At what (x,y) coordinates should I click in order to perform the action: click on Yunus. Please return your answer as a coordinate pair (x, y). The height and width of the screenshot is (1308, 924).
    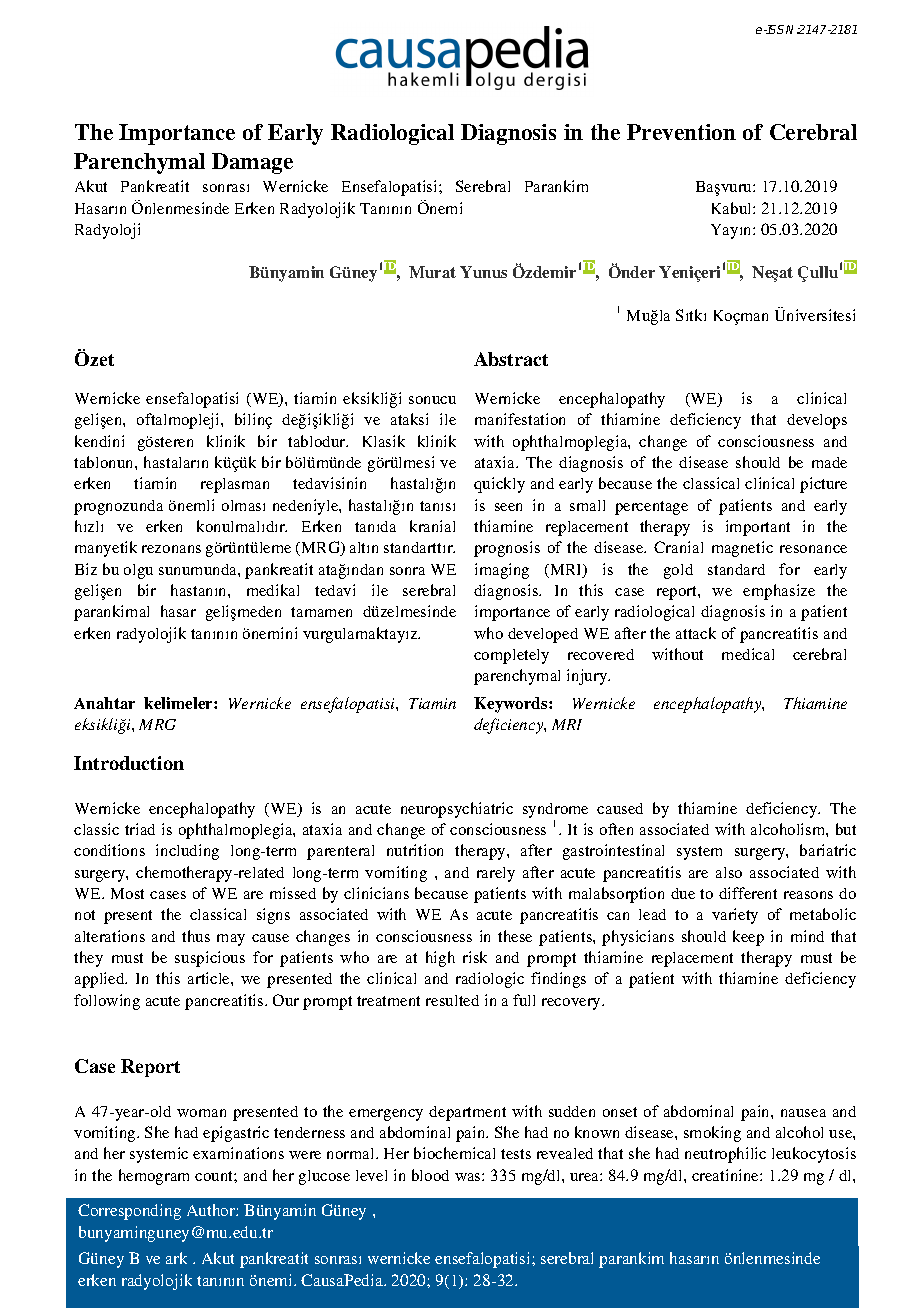
    Looking at the image, I should click on (483, 272).
